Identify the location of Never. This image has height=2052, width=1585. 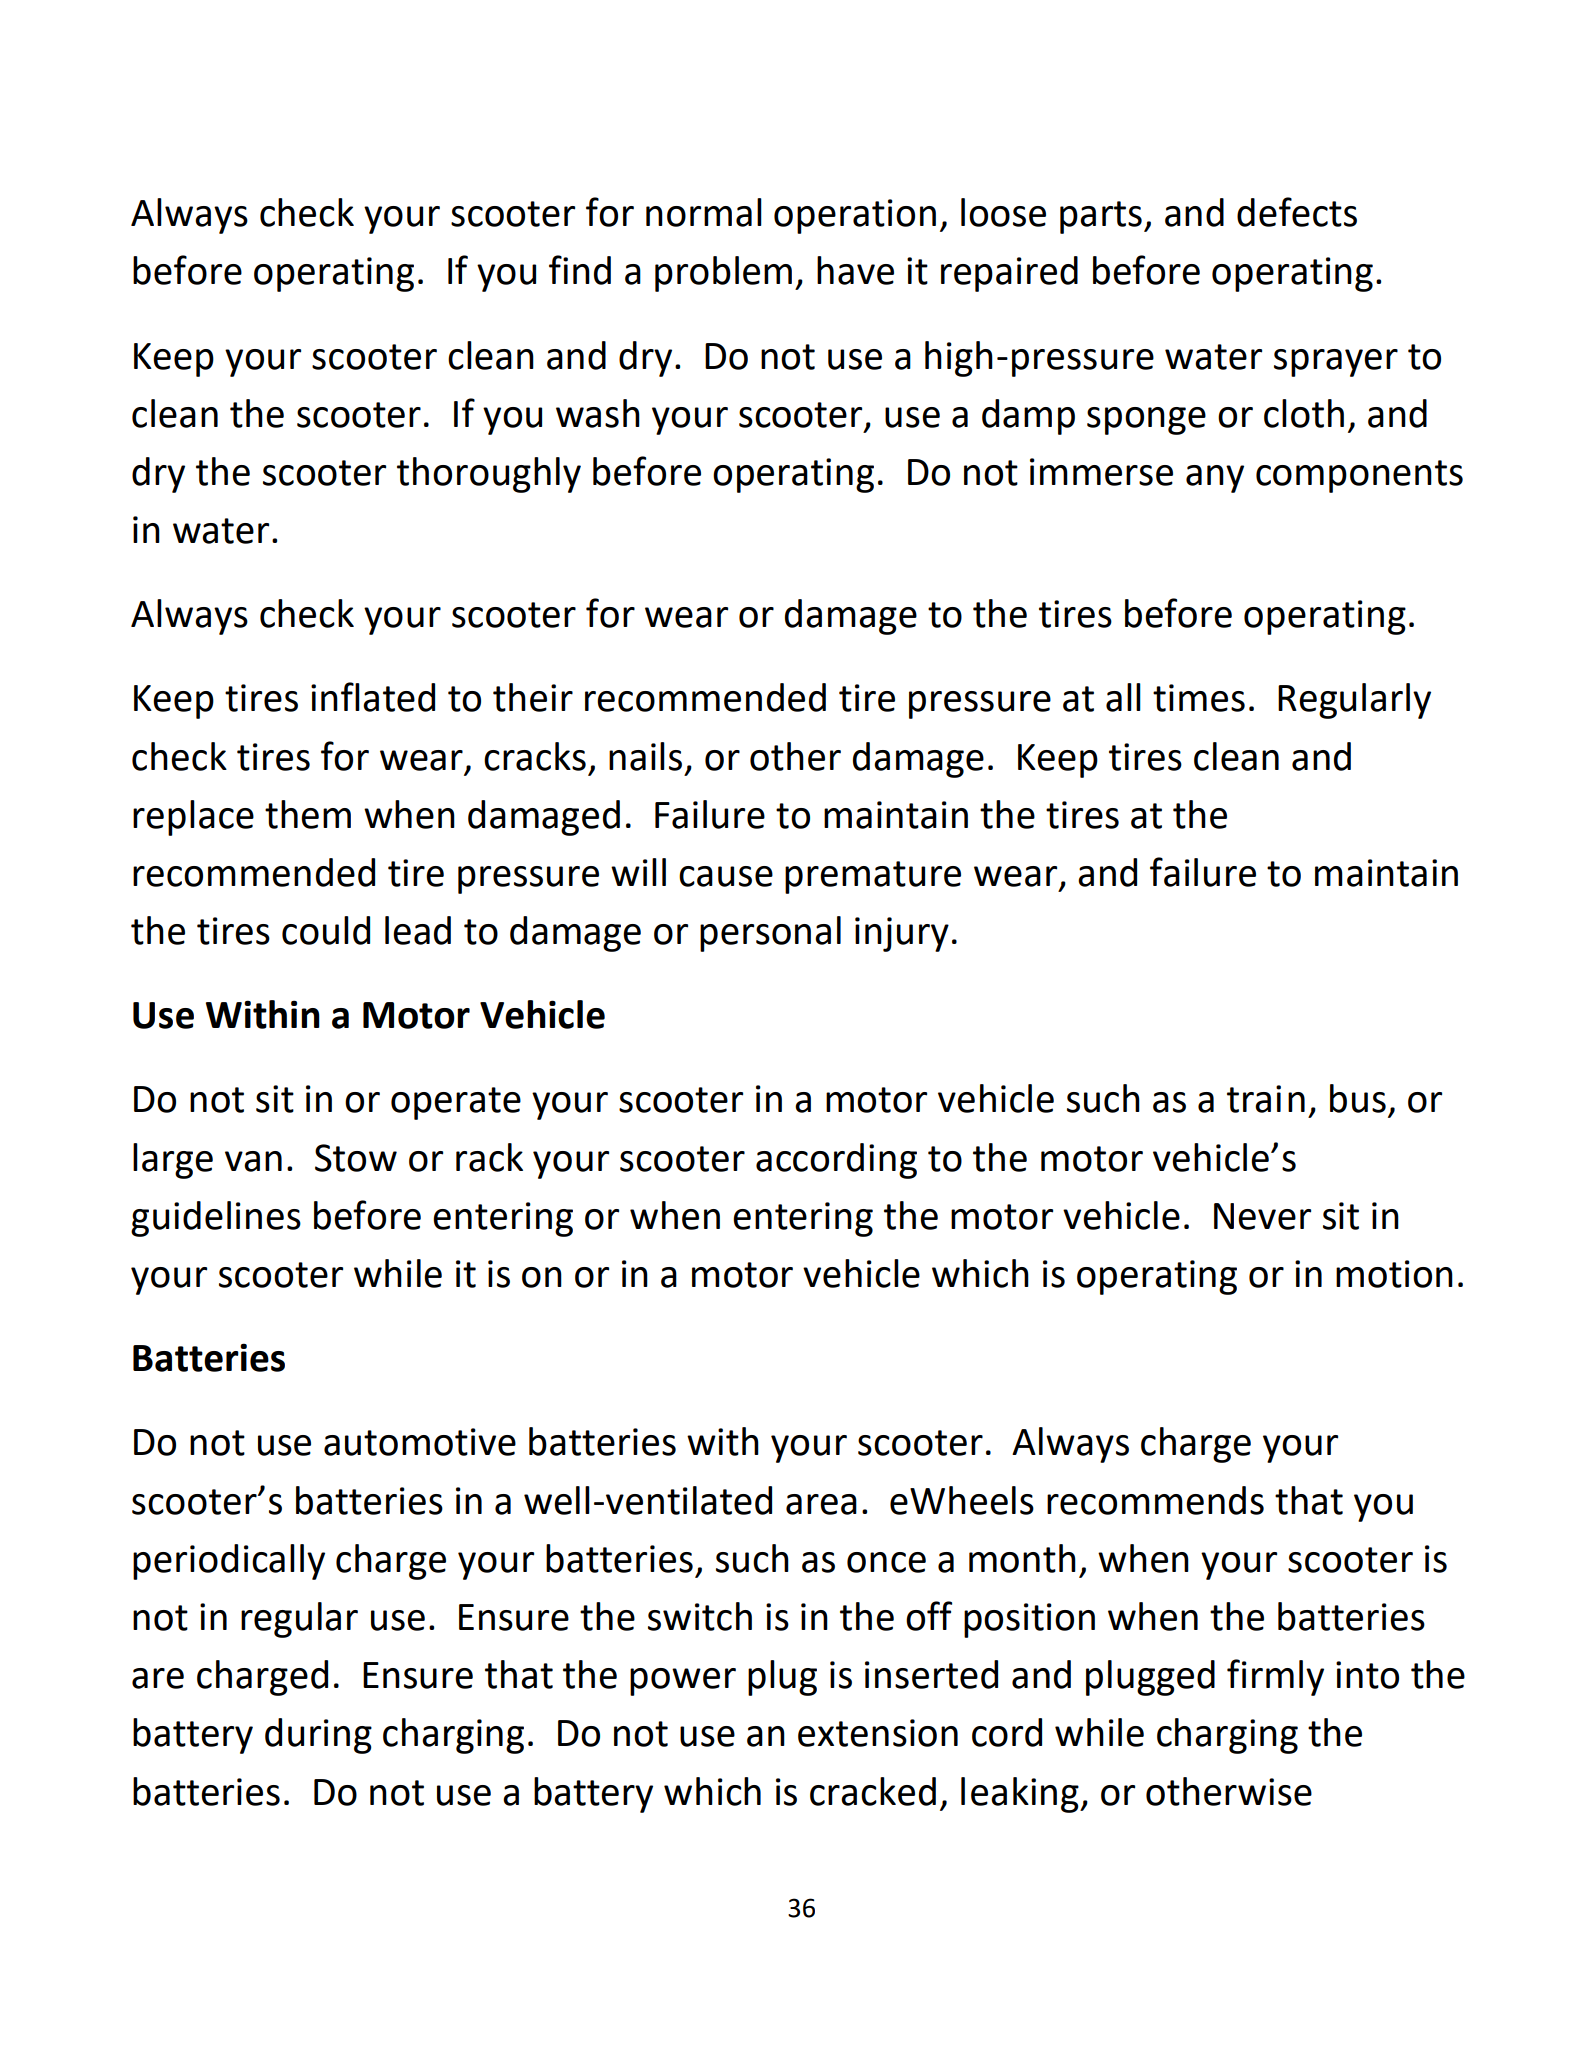
(1262, 1216).
